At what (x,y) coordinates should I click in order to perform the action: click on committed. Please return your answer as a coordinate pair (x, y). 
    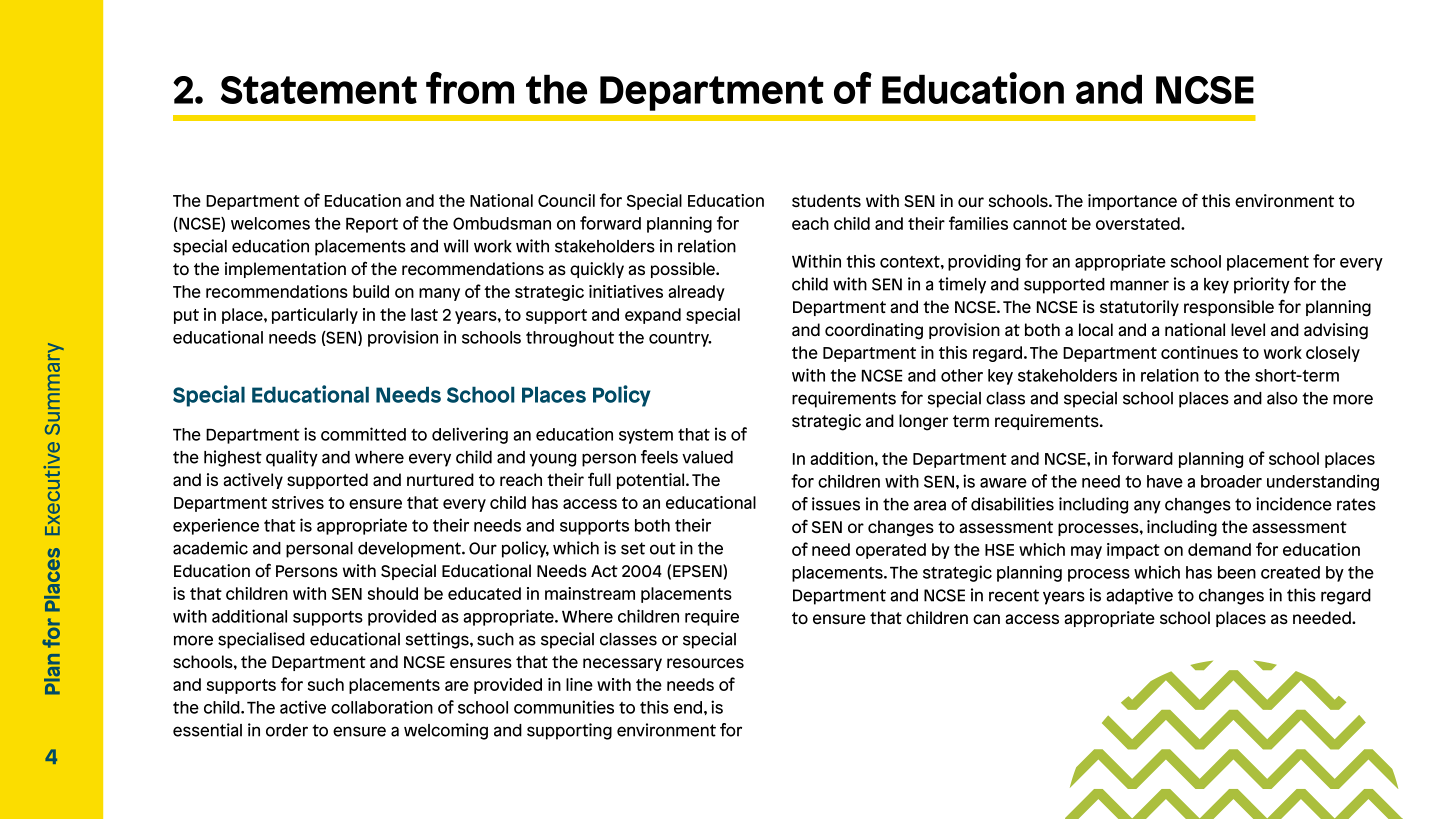
    Looking at the image, I should click on (363, 434).
